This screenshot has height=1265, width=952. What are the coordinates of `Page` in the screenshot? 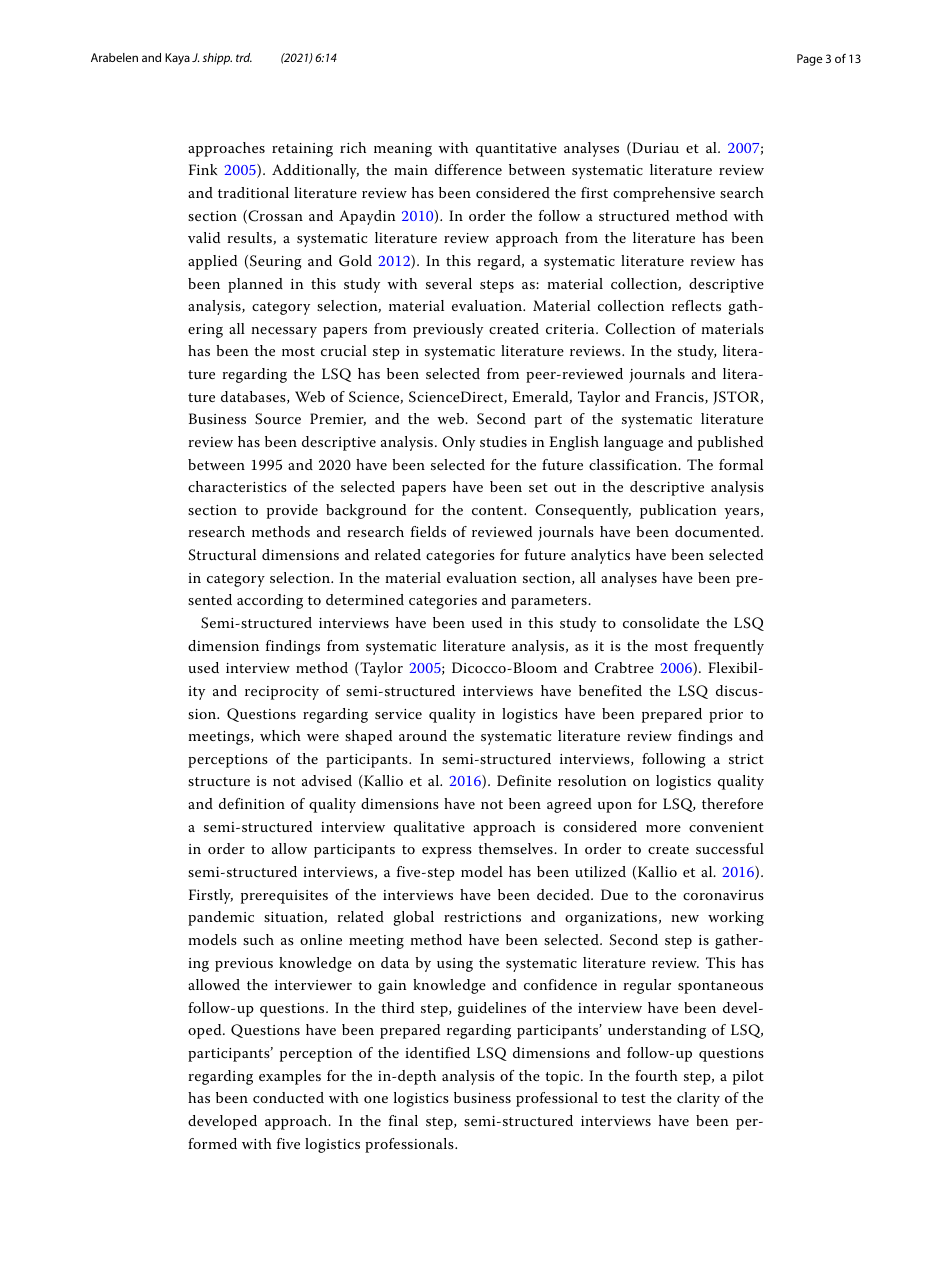 It's located at (809, 60).
